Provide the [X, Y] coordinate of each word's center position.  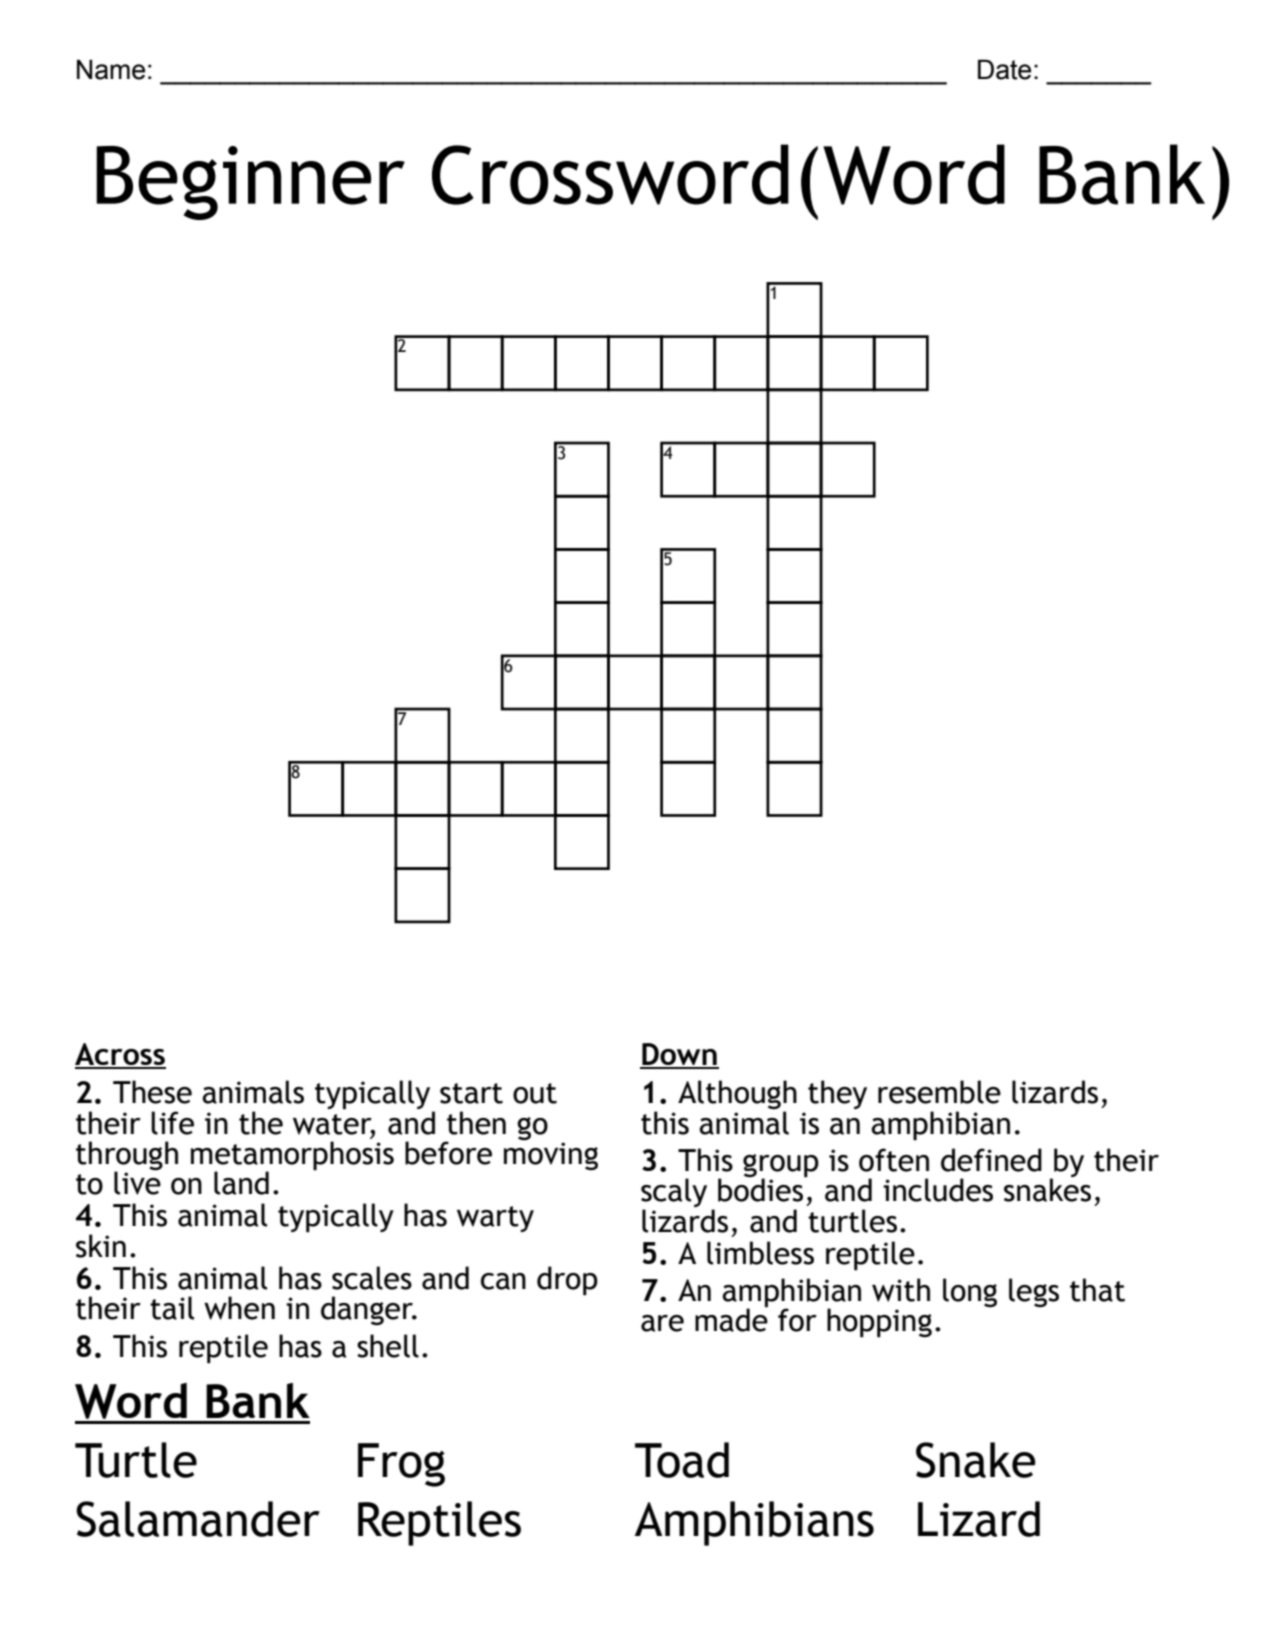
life [172, 1123]
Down [679, 1055]
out [535, 1093]
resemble [939, 1092]
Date [1004, 69]
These [152, 1092]
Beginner [250, 183]
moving [551, 1154]
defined [991, 1160]
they [837, 1094]
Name [111, 69]
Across [120, 1055]
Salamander [198, 1519]
